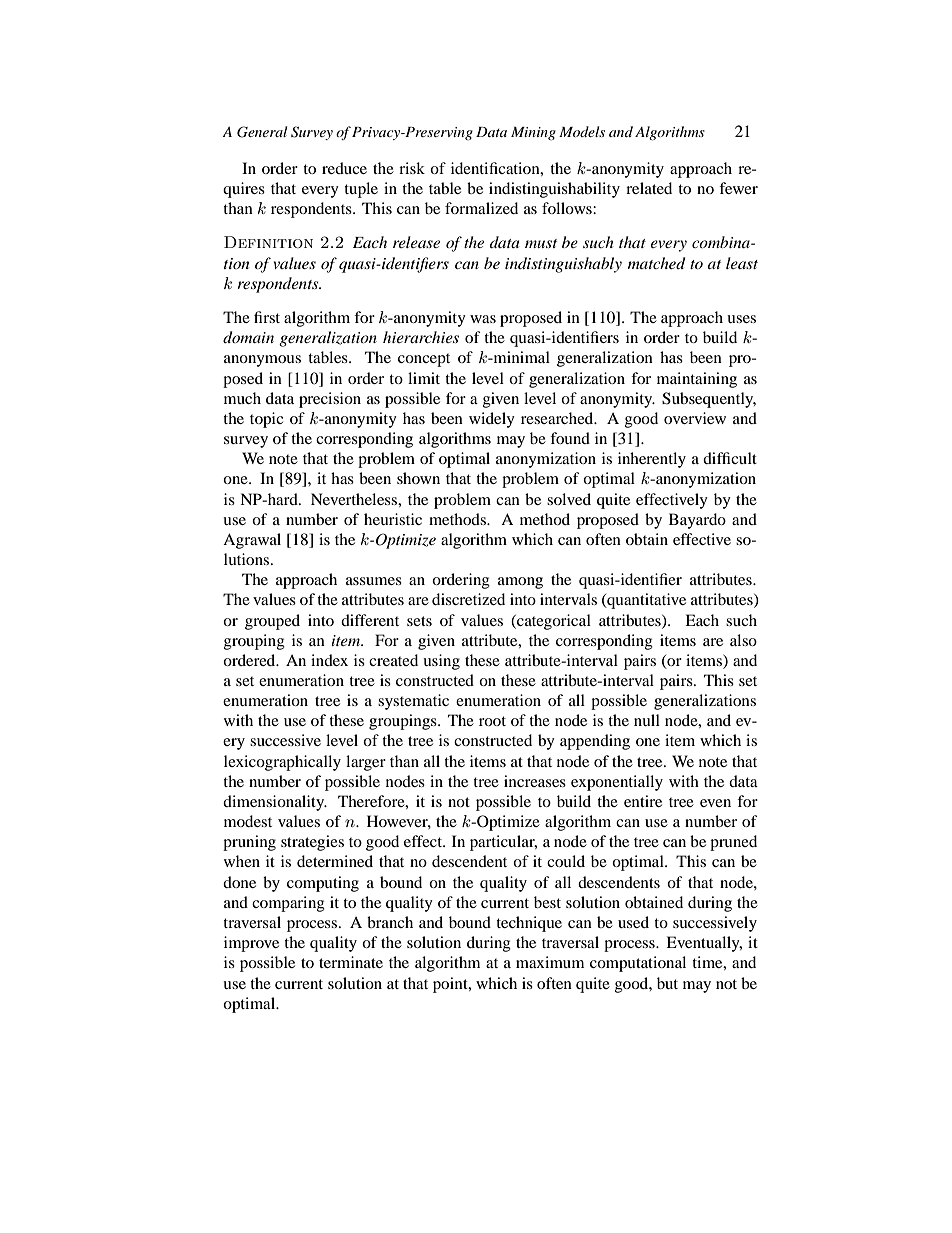 This screenshot has height=1233, width=952. I want to click on Mining, so click(533, 133).
